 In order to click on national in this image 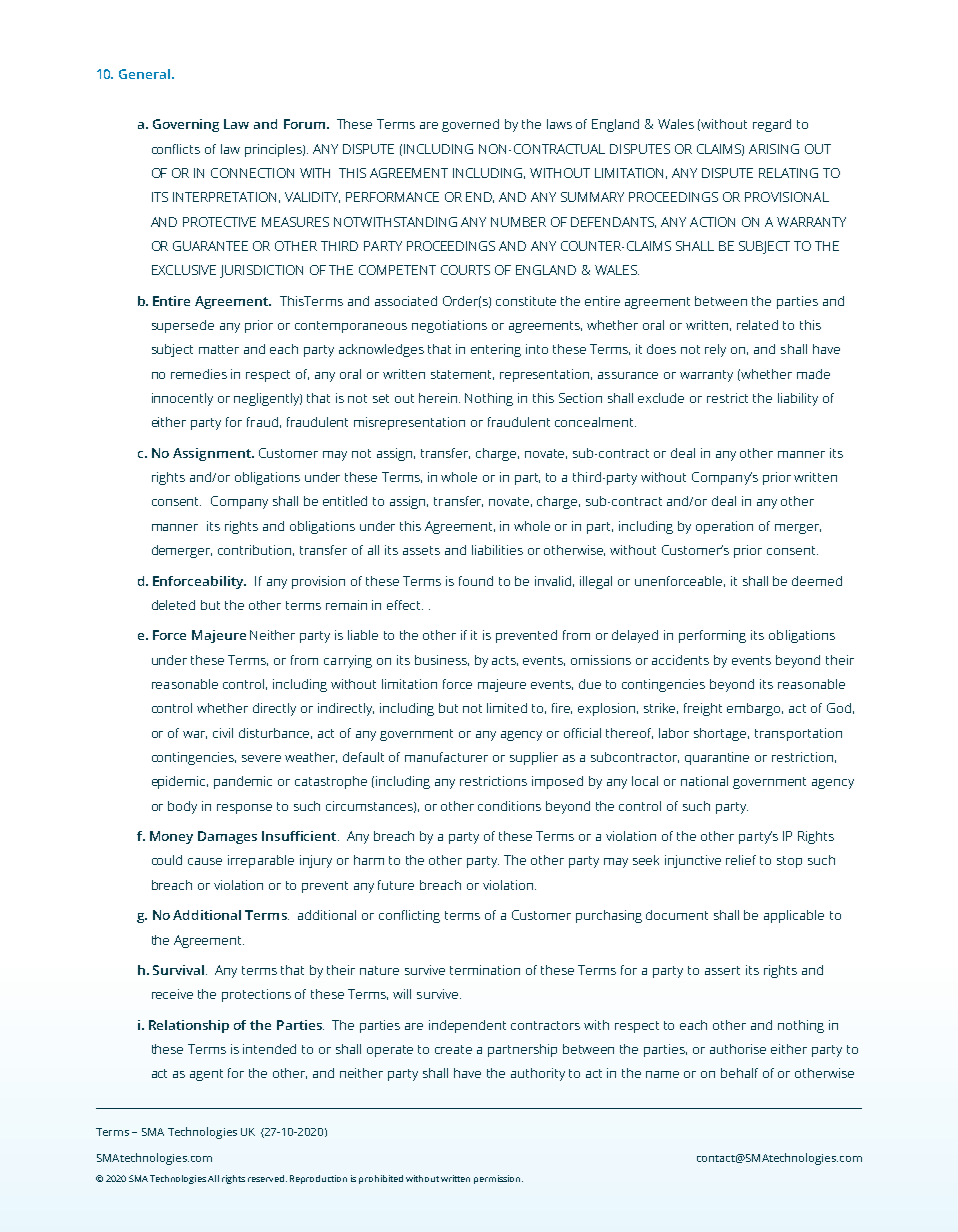, I will do `click(704, 781)`.
